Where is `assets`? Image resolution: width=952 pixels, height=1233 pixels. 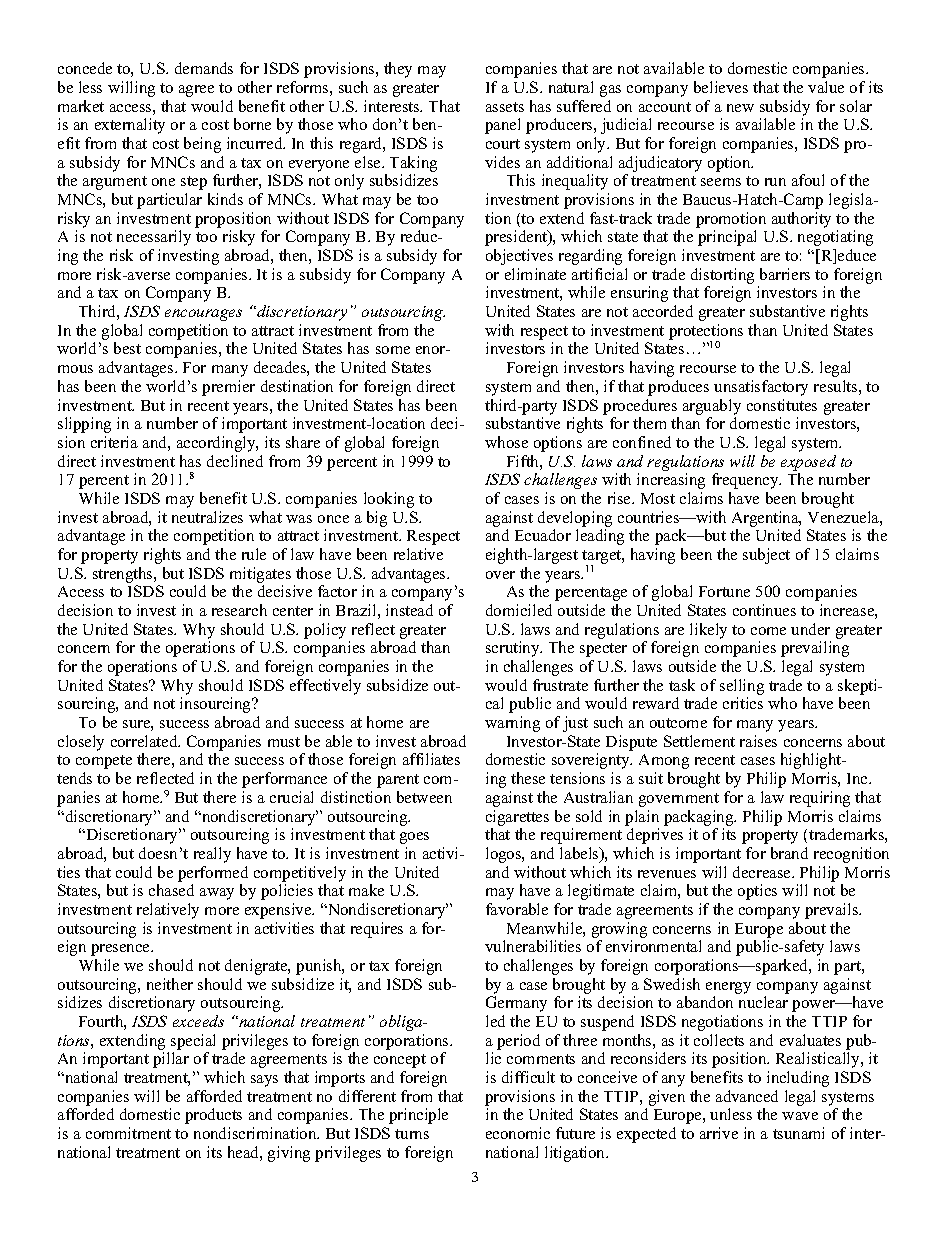
assets is located at coordinates (505, 107).
